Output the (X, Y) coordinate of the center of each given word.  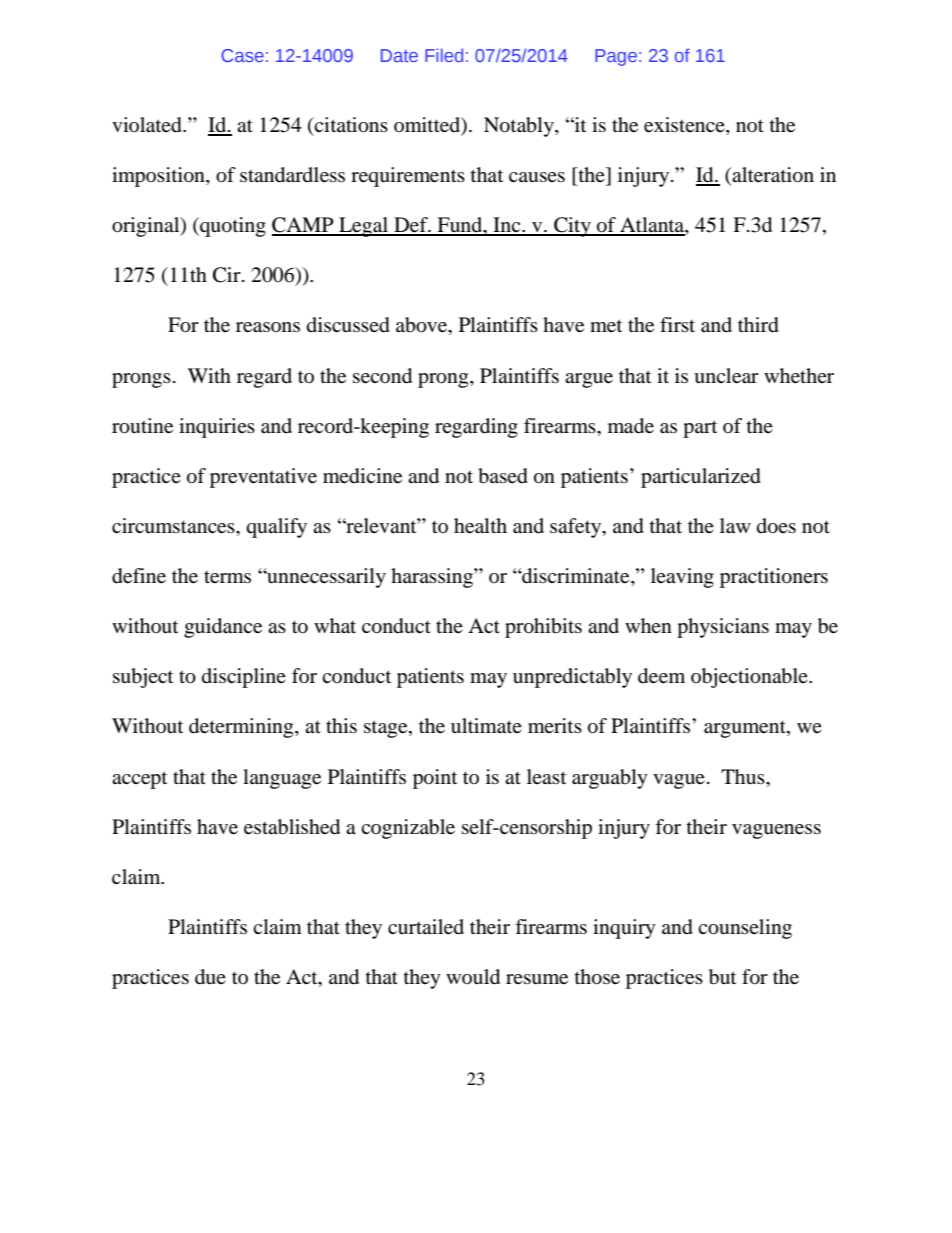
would (473, 977)
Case (242, 55)
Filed (444, 55)
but (722, 977)
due (210, 977)
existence (685, 126)
